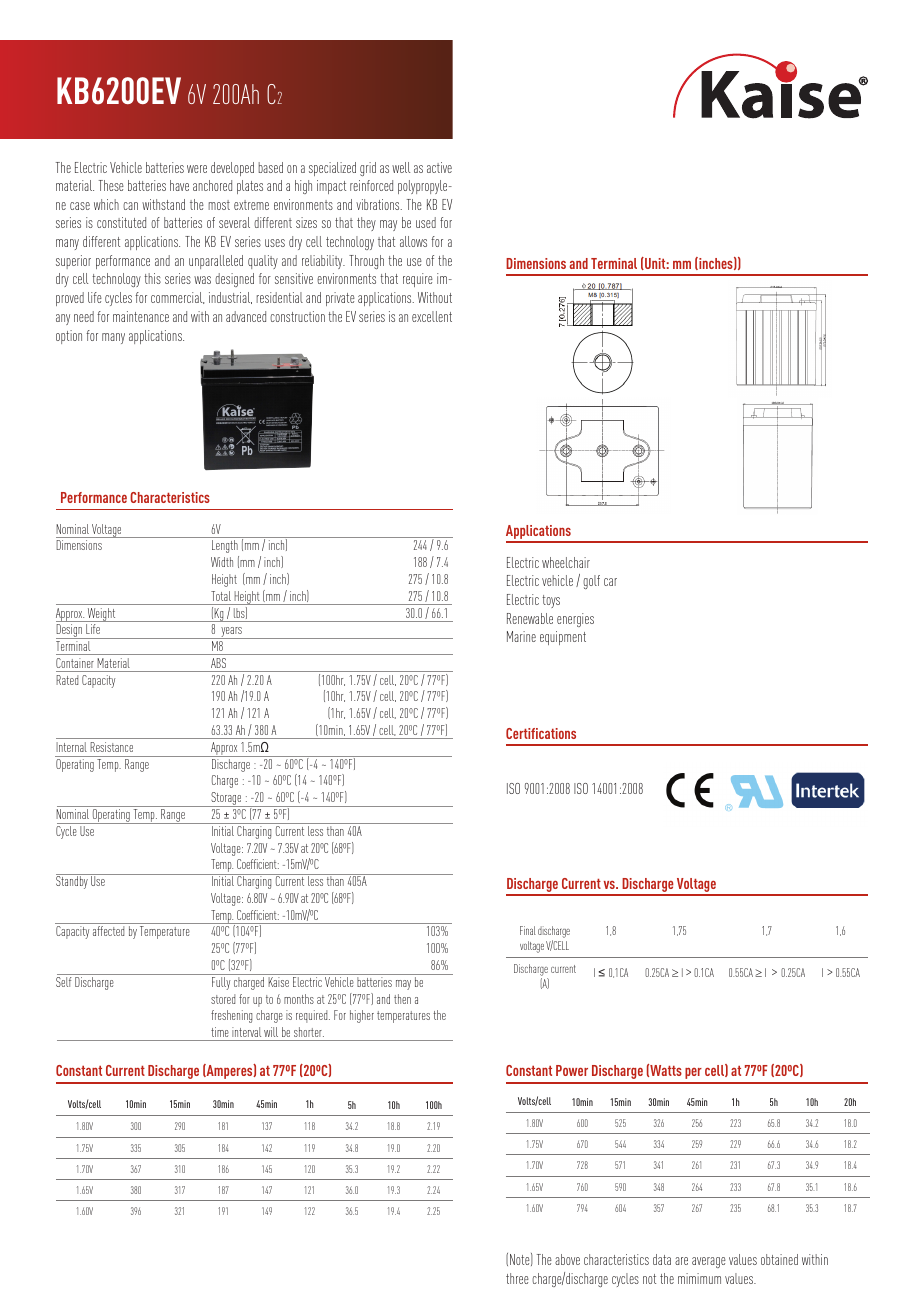 Image resolution: width=924 pixels, height=1308 pixels. I want to click on Rated, so click(67, 680).
